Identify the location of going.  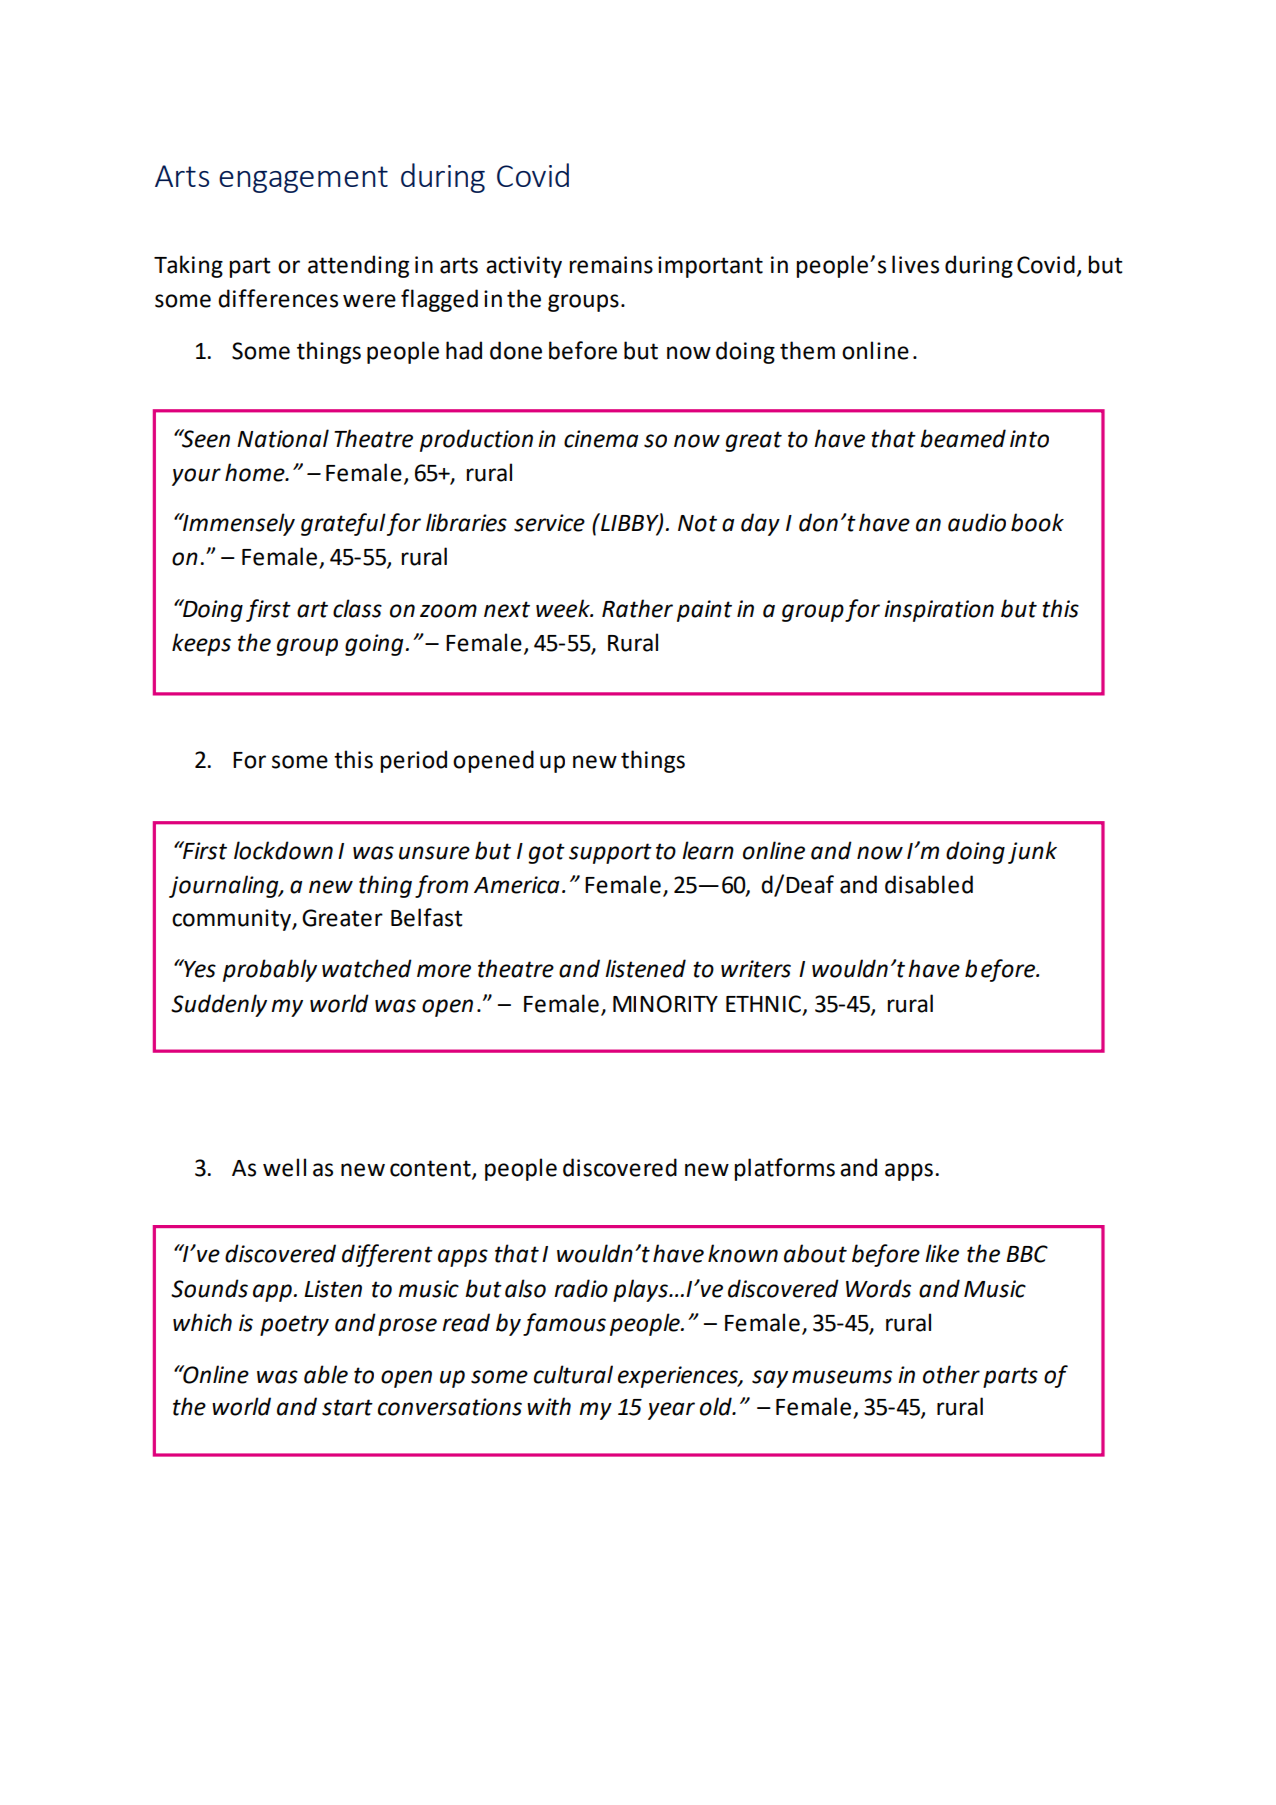
(374, 645).
